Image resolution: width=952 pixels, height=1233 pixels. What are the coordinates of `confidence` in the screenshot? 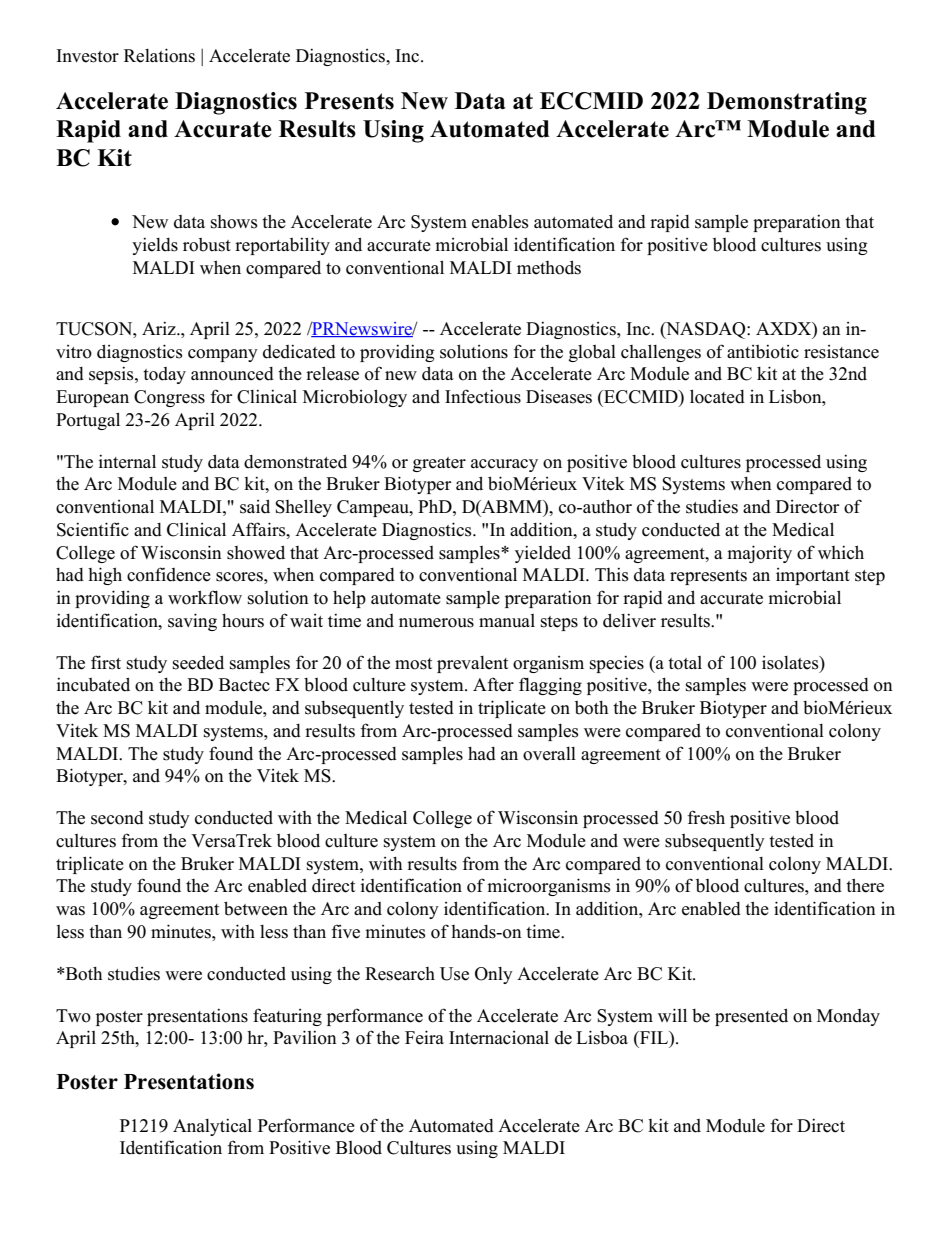 It's located at (169, 574).
